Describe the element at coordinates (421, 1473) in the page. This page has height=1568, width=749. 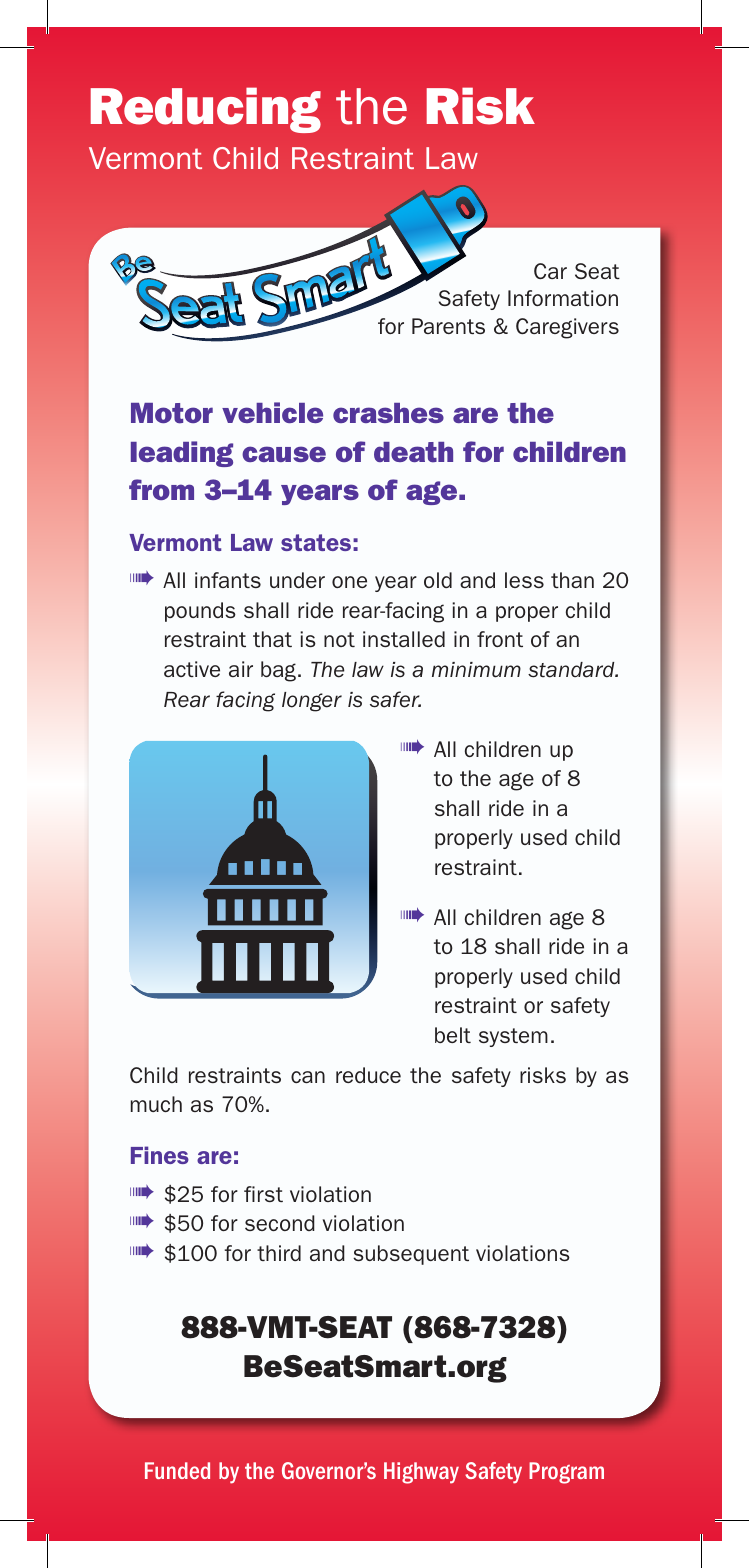
I see `Highway` at that location.
